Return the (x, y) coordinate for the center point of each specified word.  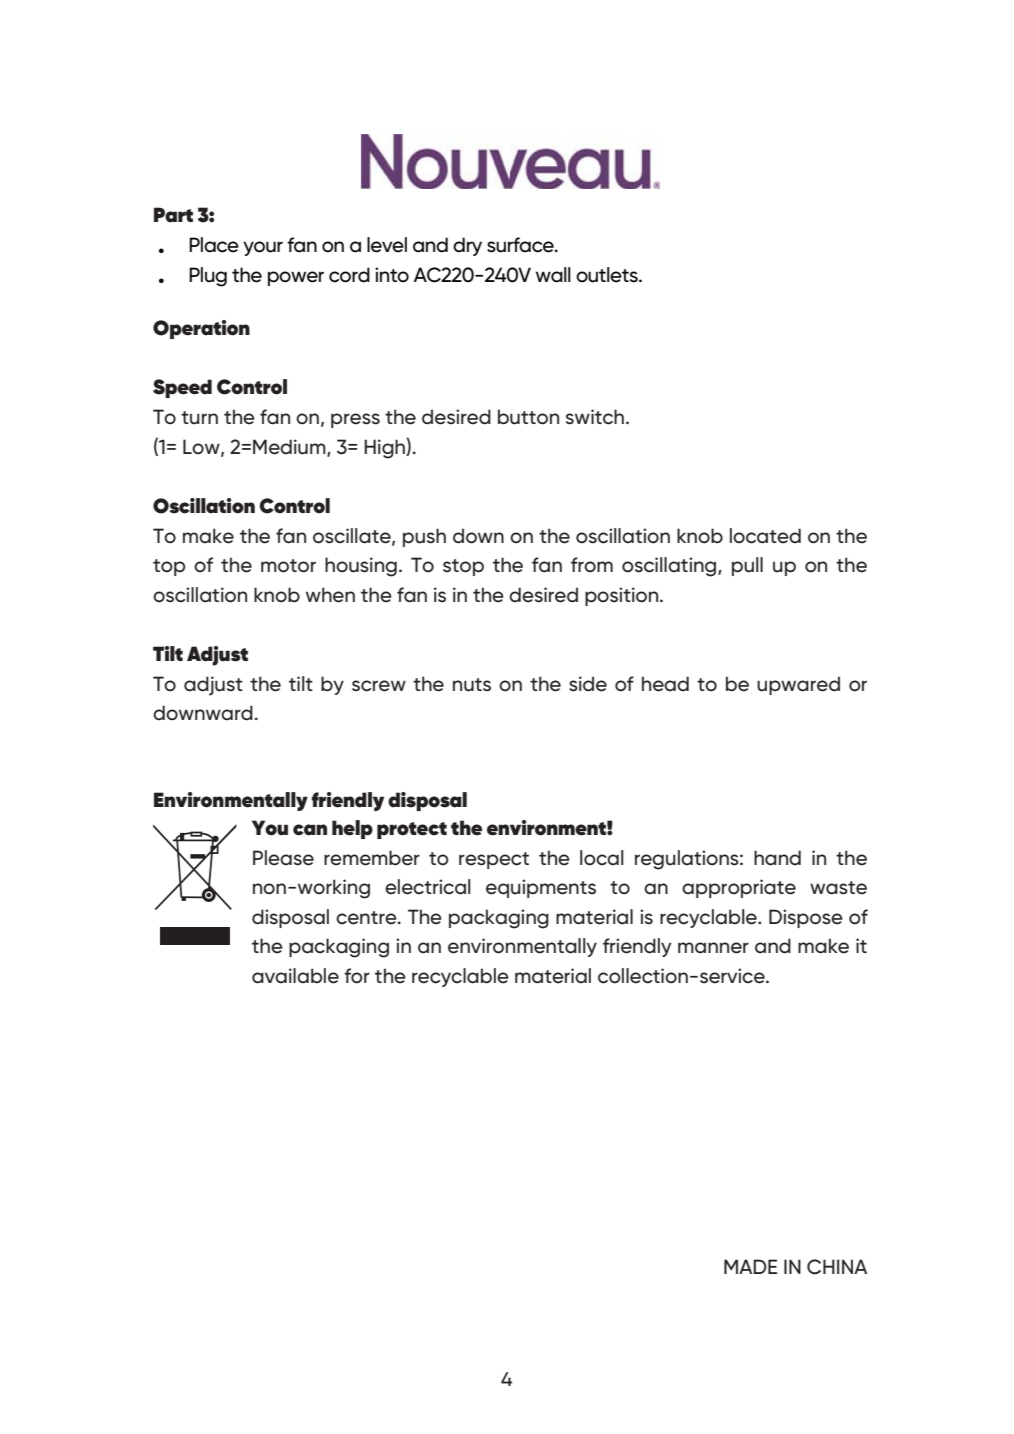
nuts (472, 685)
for (357, 976)
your (263, 248)
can (310, 830)
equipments (541, 888)
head (665, 684)
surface (521, 245)
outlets (608, 275)
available (295, 976)
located (765, 536)
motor (288, 566)
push (424, 537)
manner (713, 948)
